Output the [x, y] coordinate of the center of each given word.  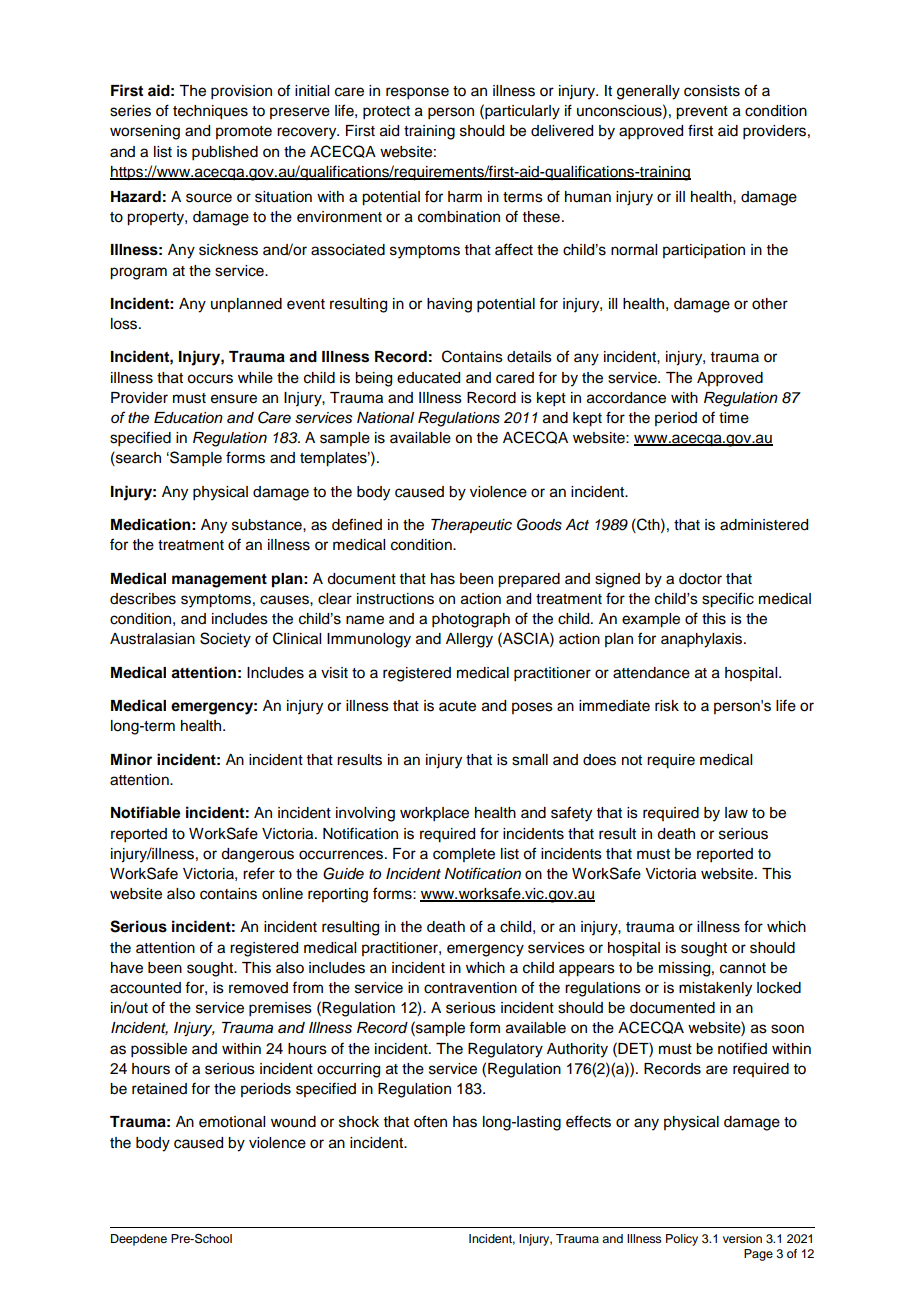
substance [268, 525]
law [736, 813]
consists [712, 91]
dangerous [257, 855]
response [417, 93]
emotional [232, 1122]
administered [764, 525]
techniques [210, 112]
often [430, 1121]
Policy [682, 1240]
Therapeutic [471, 526]
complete [464, 855]
